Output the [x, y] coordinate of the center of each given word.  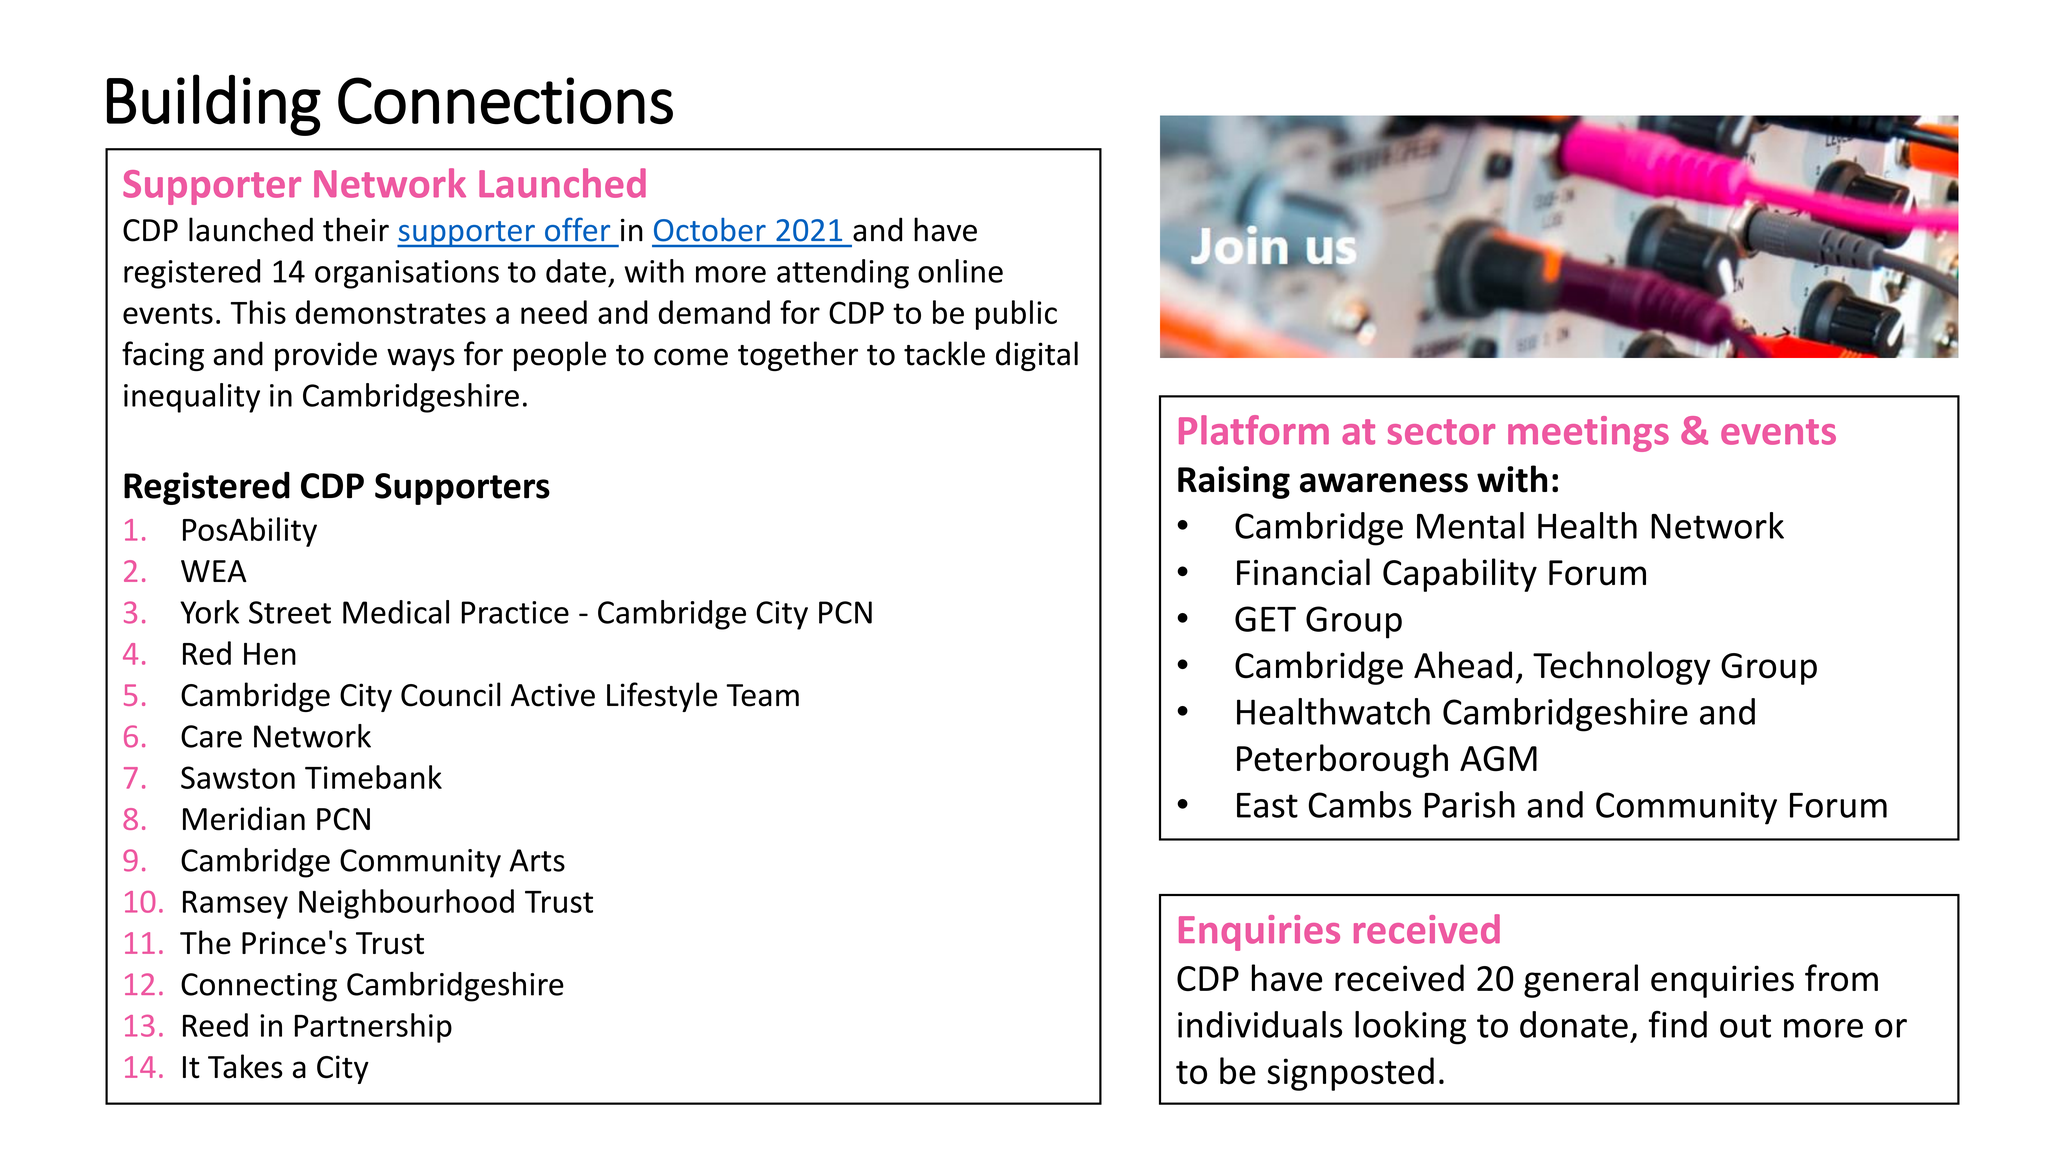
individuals [1260, 1024]
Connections [505, 101]
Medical [396, 612]
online [960, 271]
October [710, 230]
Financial [1303, 572]
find [1677, 1024]
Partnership [373, 1028]
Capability [1460, 575]
